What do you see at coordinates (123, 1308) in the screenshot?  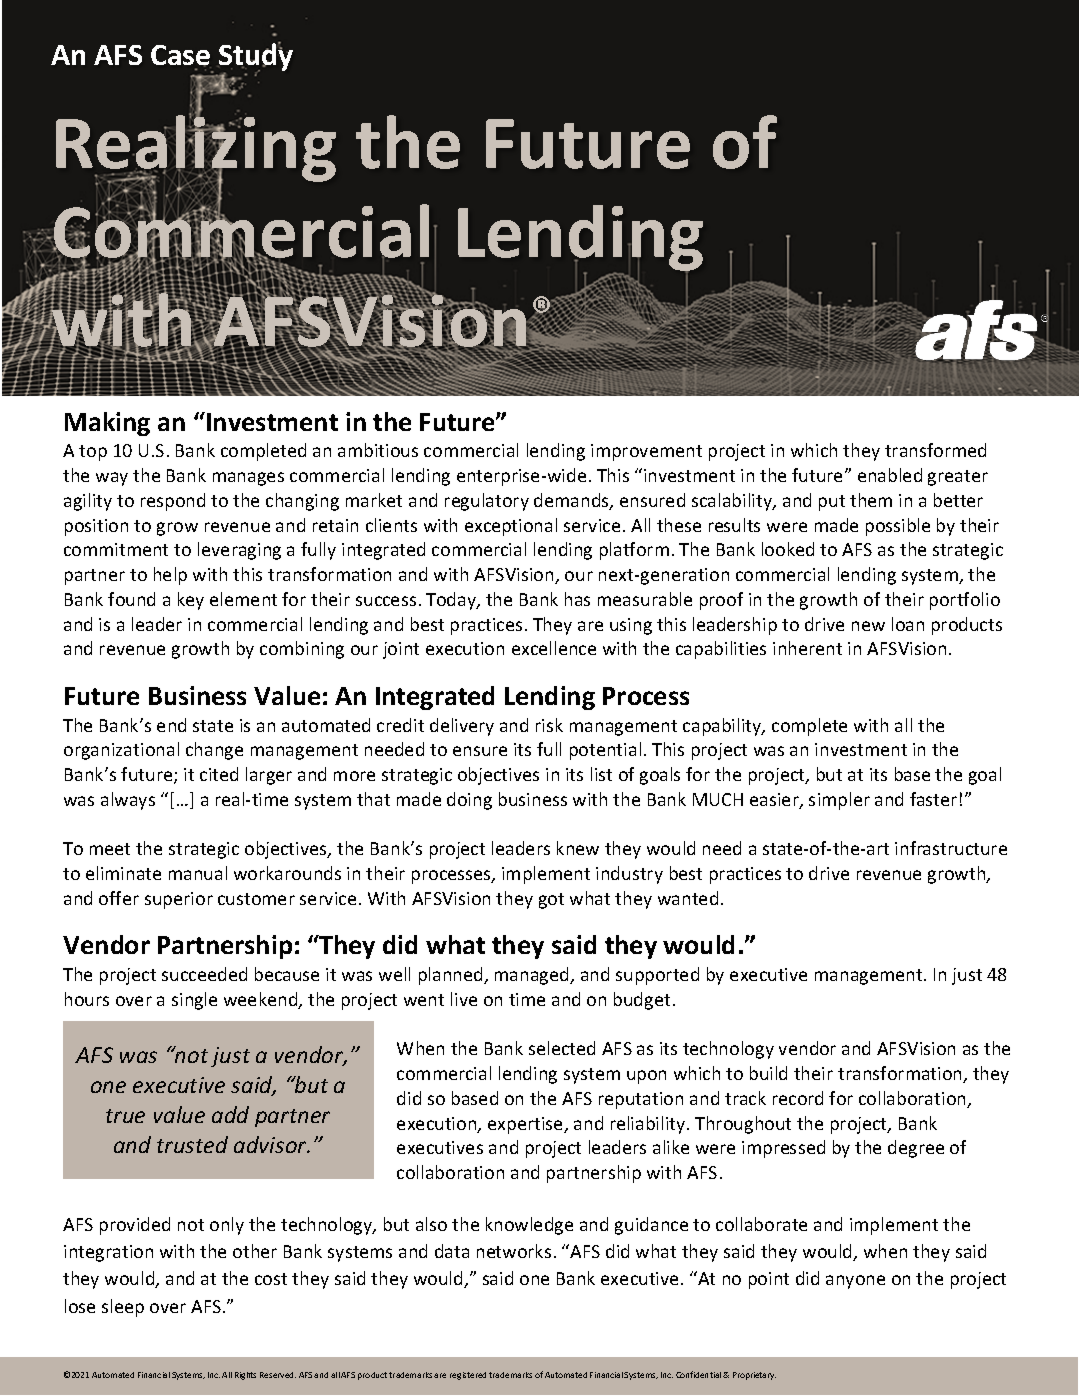 I see `sleep` at bounding box center [123, 1308].
